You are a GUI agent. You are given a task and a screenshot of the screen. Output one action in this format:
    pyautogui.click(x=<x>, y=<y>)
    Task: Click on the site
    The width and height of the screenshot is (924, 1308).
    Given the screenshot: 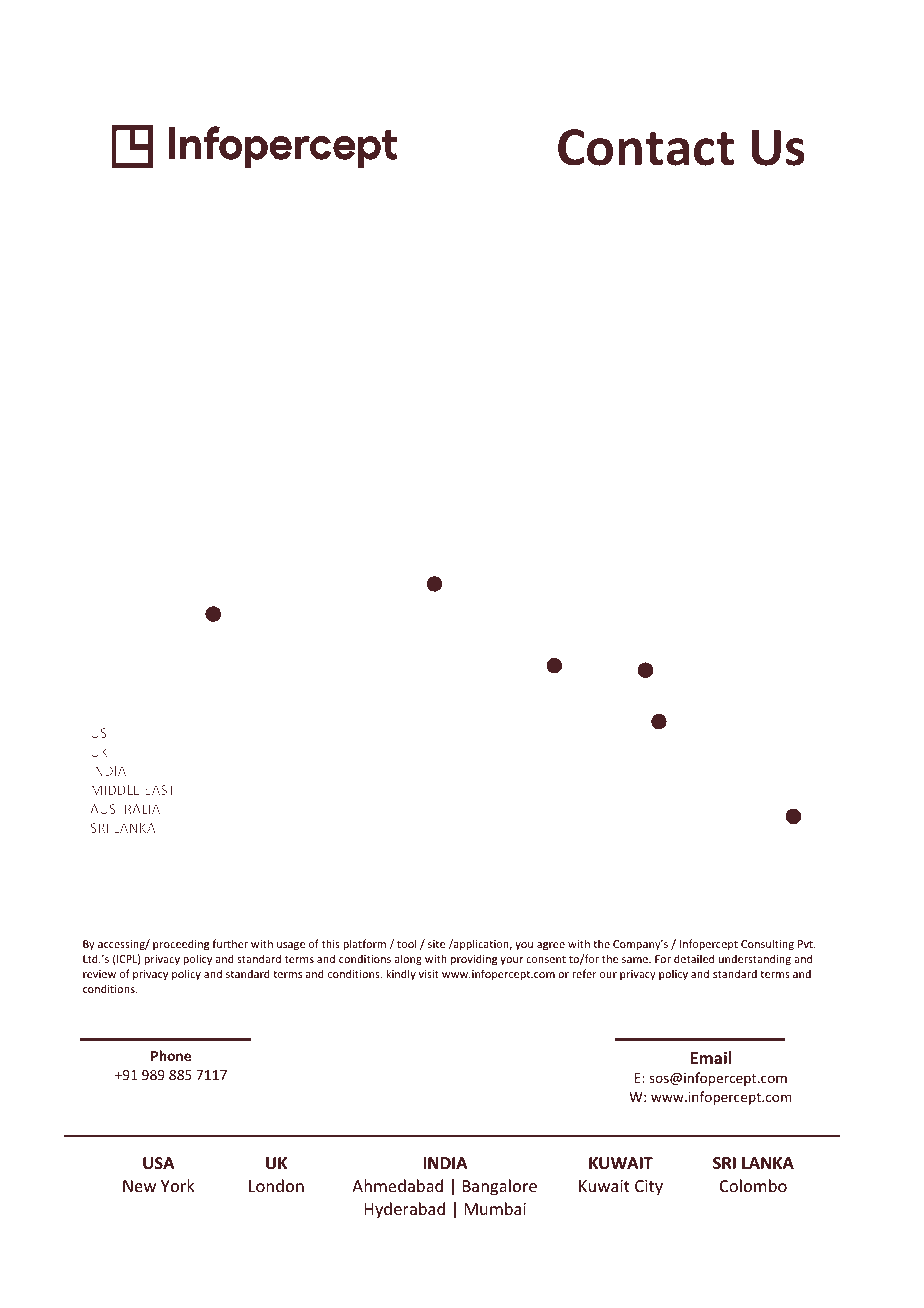 What is the action you would take?
    pyautogui.click(x=436, y=944)
